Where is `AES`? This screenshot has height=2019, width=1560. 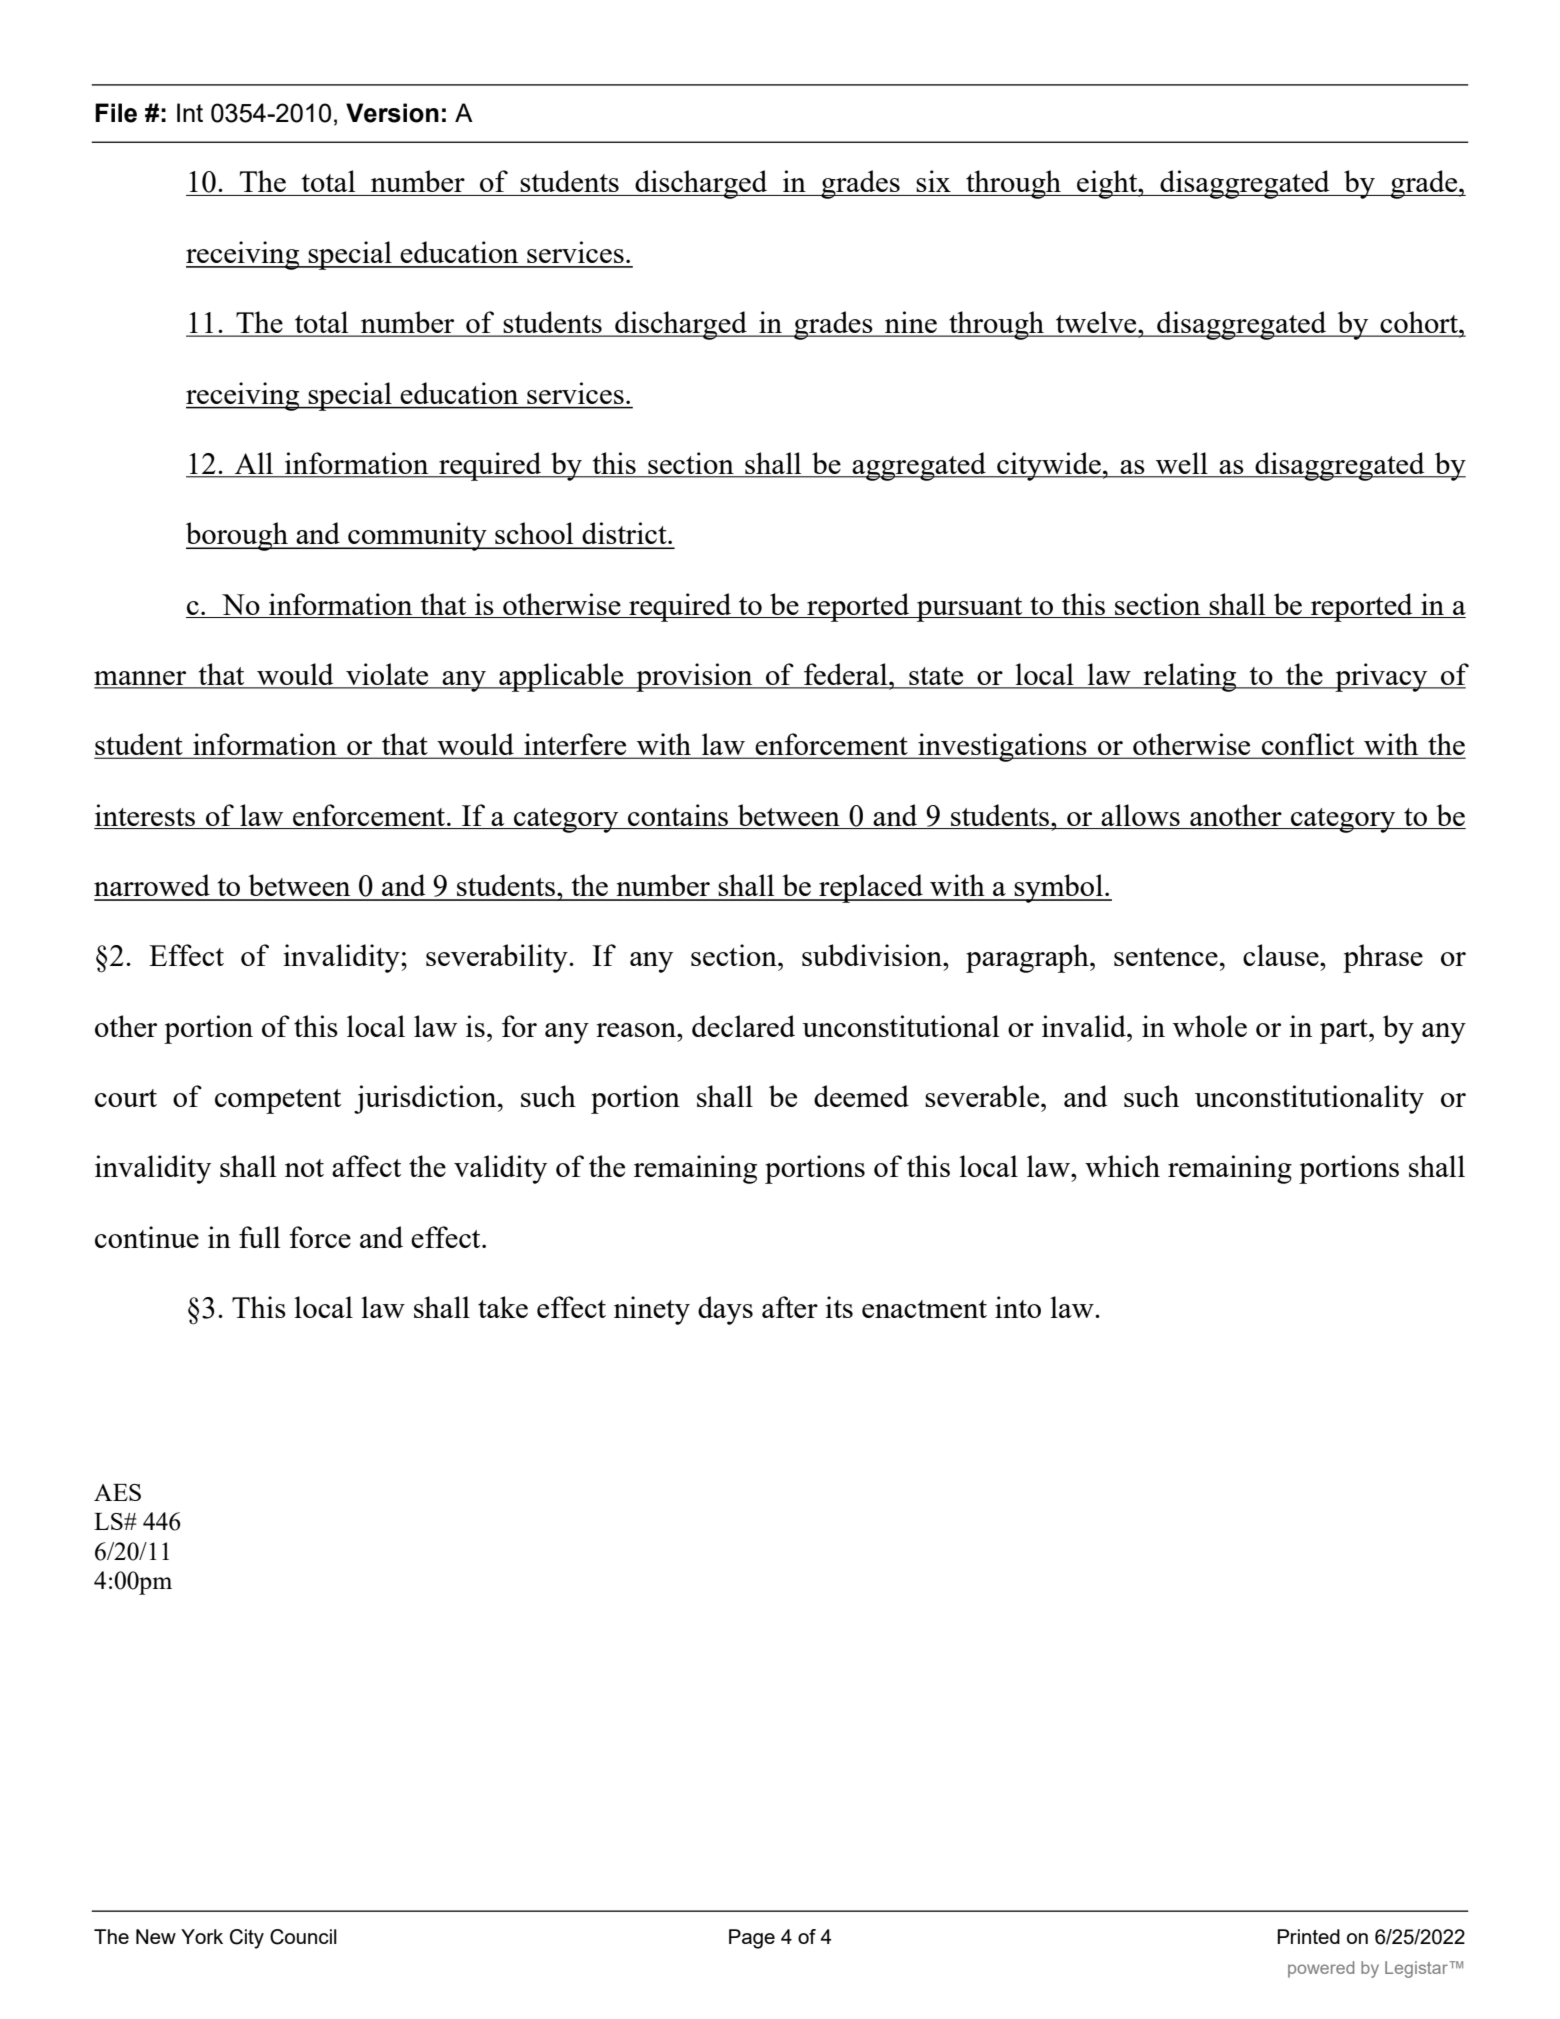 AES is located at coordinates (117, 1492).
